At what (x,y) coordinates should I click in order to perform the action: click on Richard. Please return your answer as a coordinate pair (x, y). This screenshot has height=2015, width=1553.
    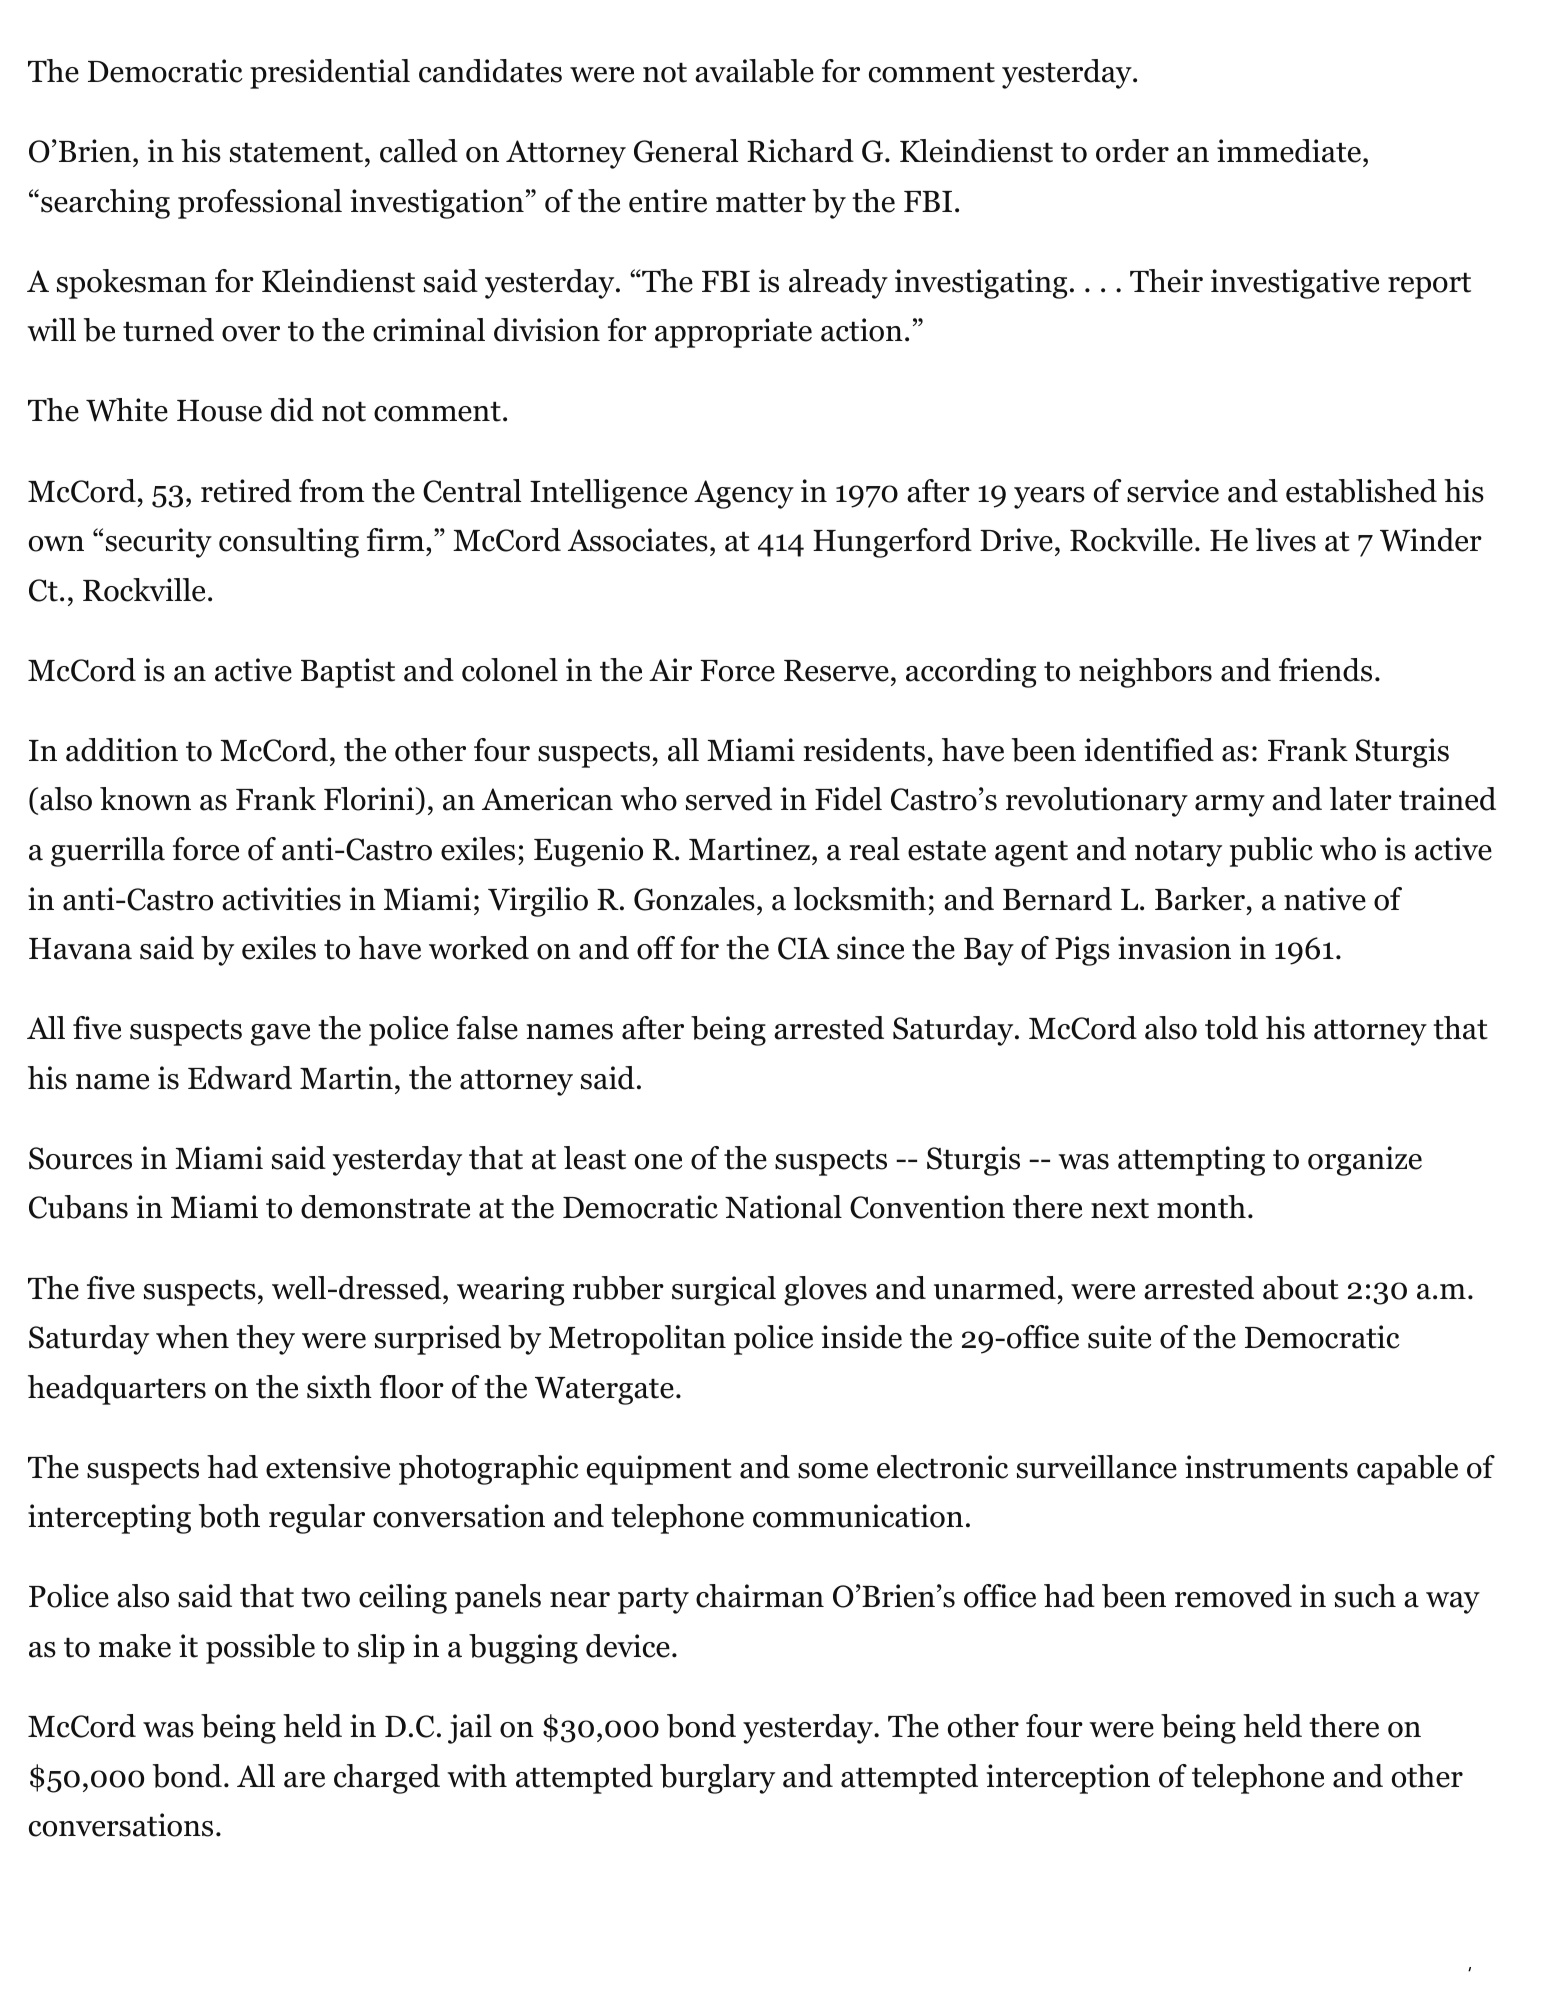
    Looking at the image, I should click on (800, 151).
